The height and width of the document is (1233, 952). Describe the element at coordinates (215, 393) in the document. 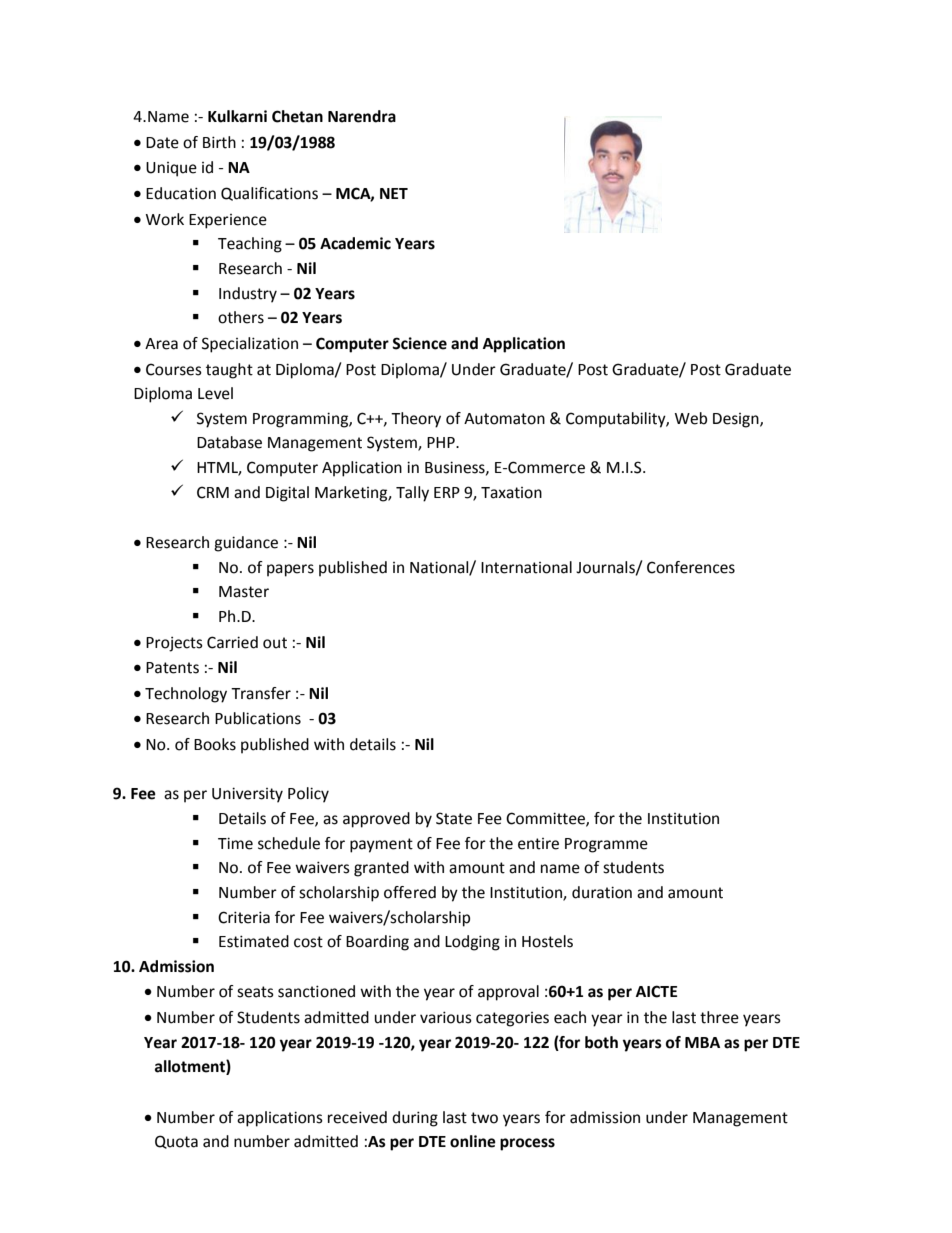

I see `Level` at that location.
